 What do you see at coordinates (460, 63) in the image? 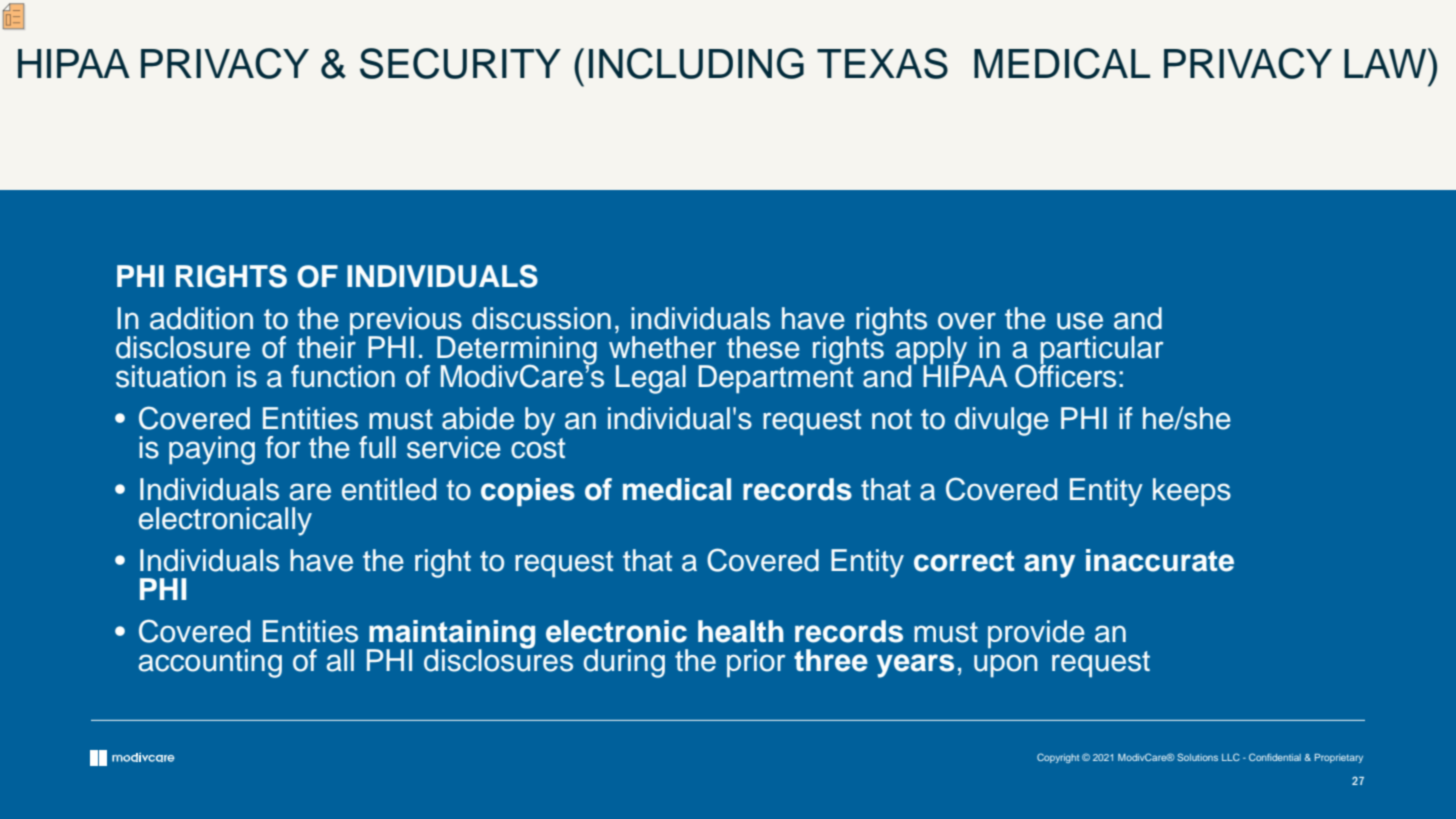
I see `SECURITY` at bounding box center [460, 63].
